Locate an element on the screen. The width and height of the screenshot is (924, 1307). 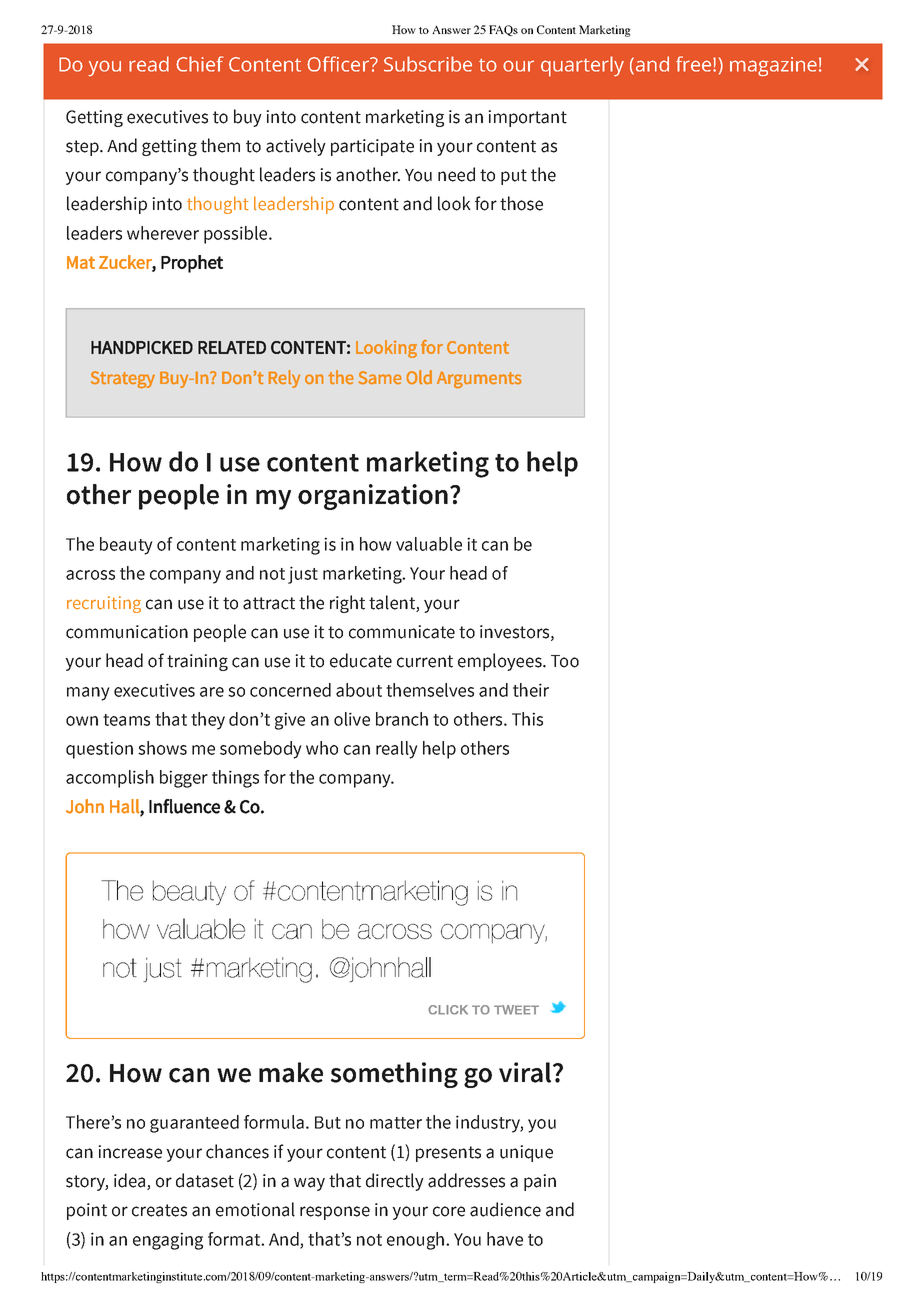
Too is located at coordinates (565, 661).
